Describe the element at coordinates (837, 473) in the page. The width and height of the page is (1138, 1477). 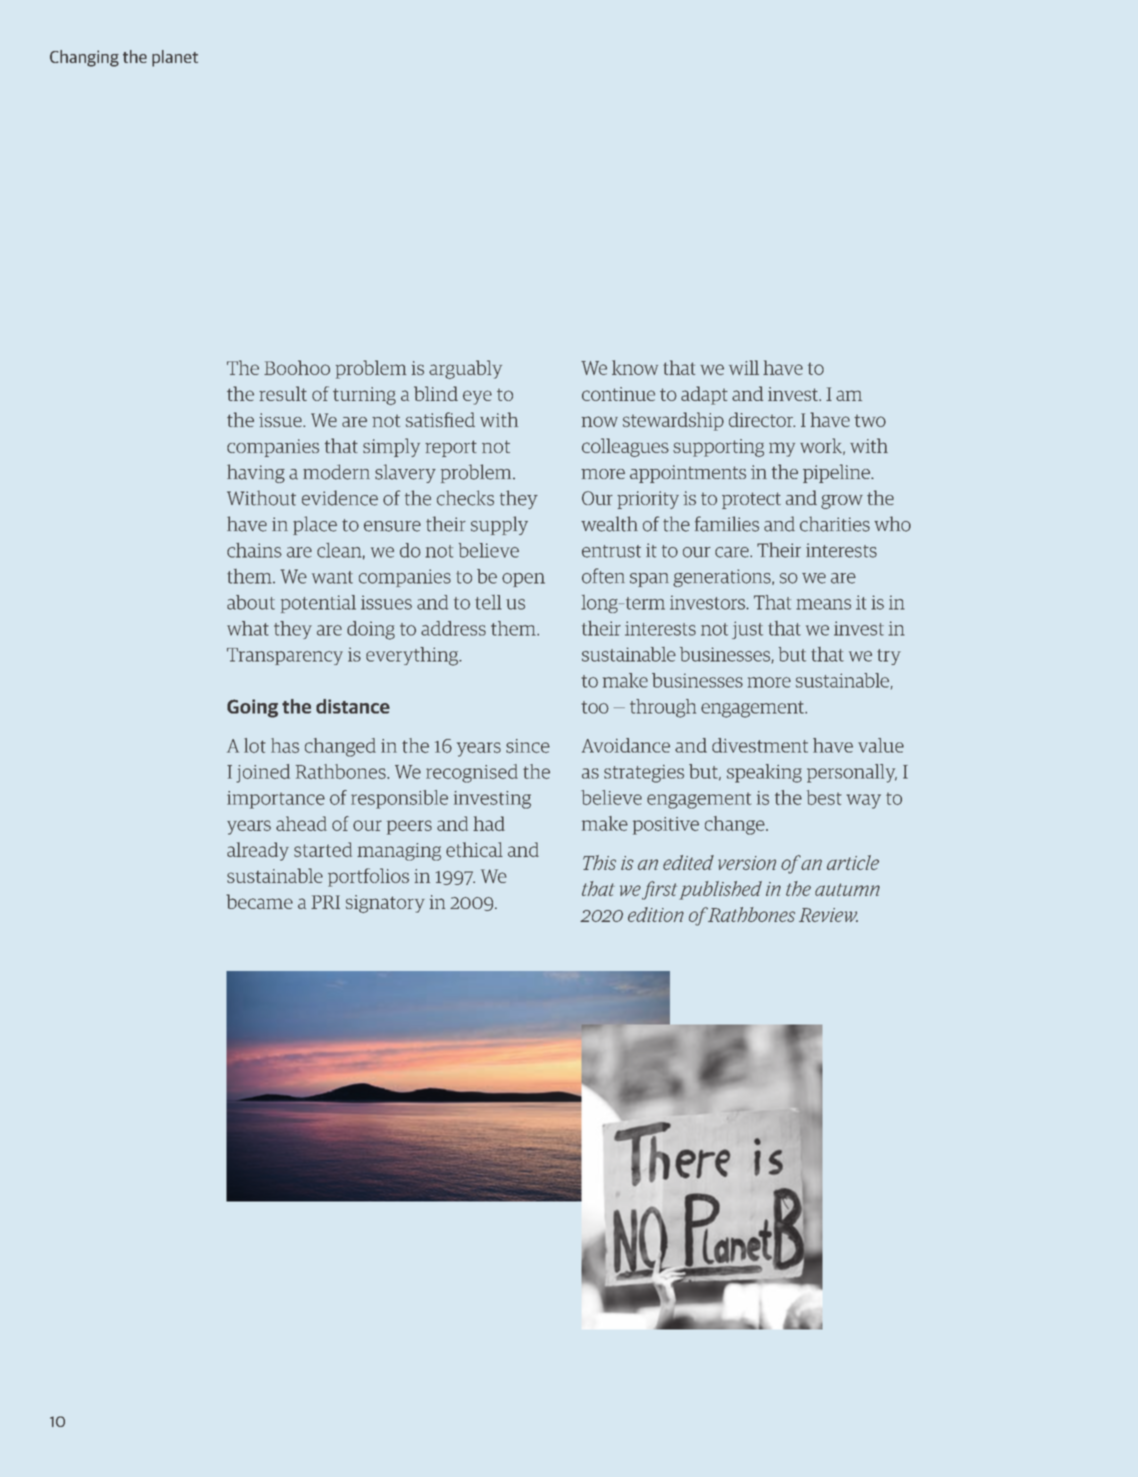
I see `pipeline` at that location.
